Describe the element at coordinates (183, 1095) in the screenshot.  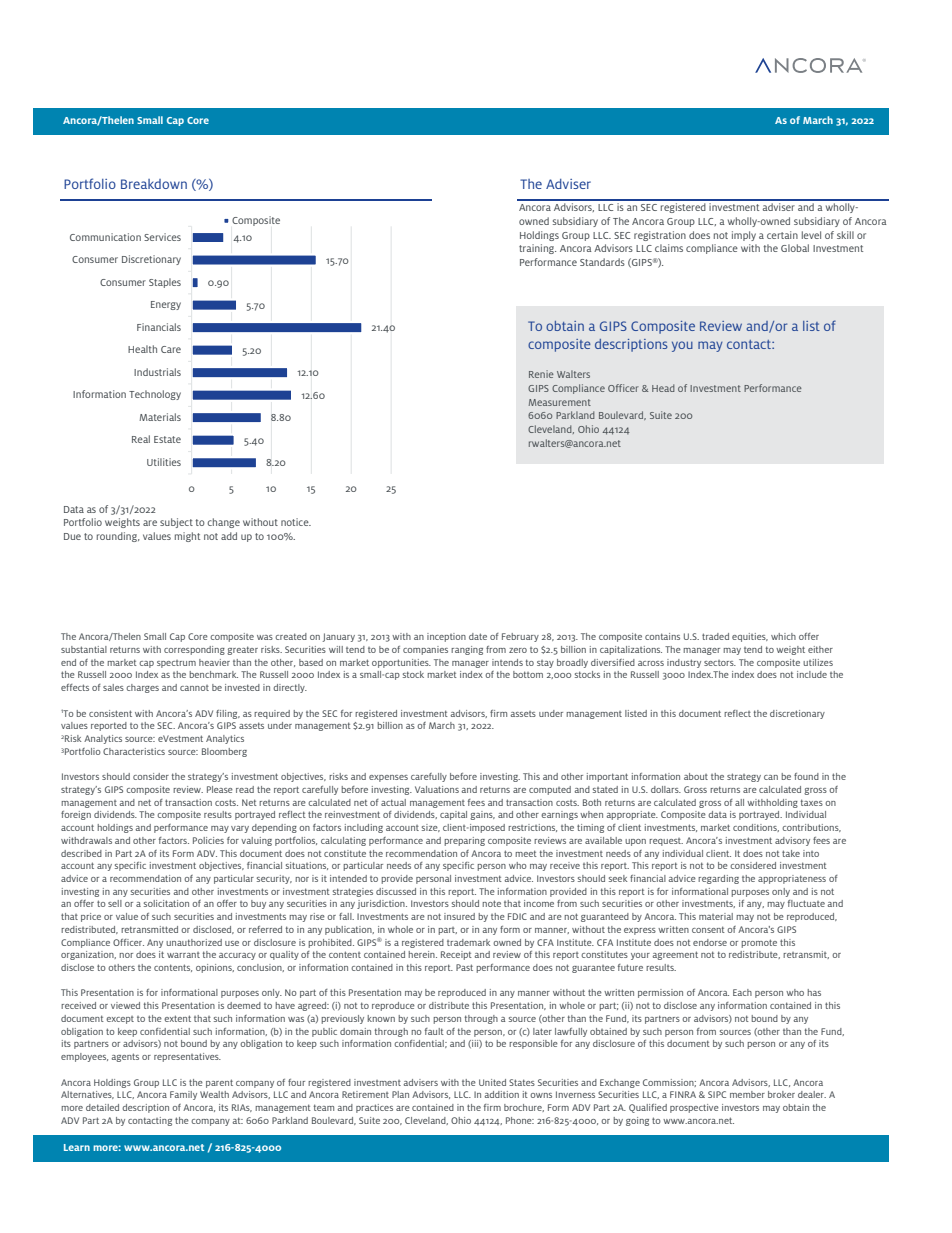
I see `Family` at that location.
